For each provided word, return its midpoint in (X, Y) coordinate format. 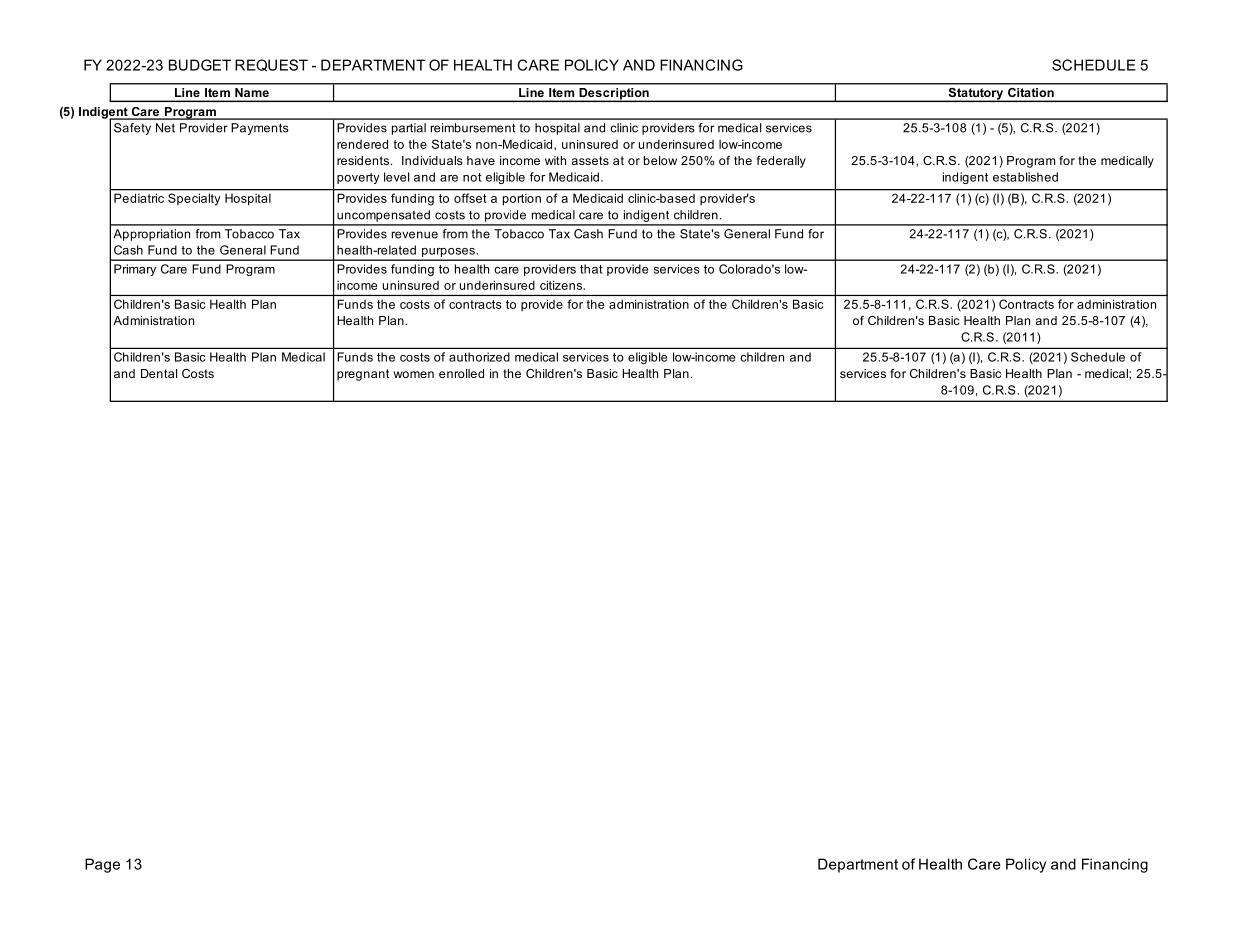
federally (781, 162)
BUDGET (200, 65)
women (413, 374)
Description (614, 95)
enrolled (461, 373)
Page (102, 865)
